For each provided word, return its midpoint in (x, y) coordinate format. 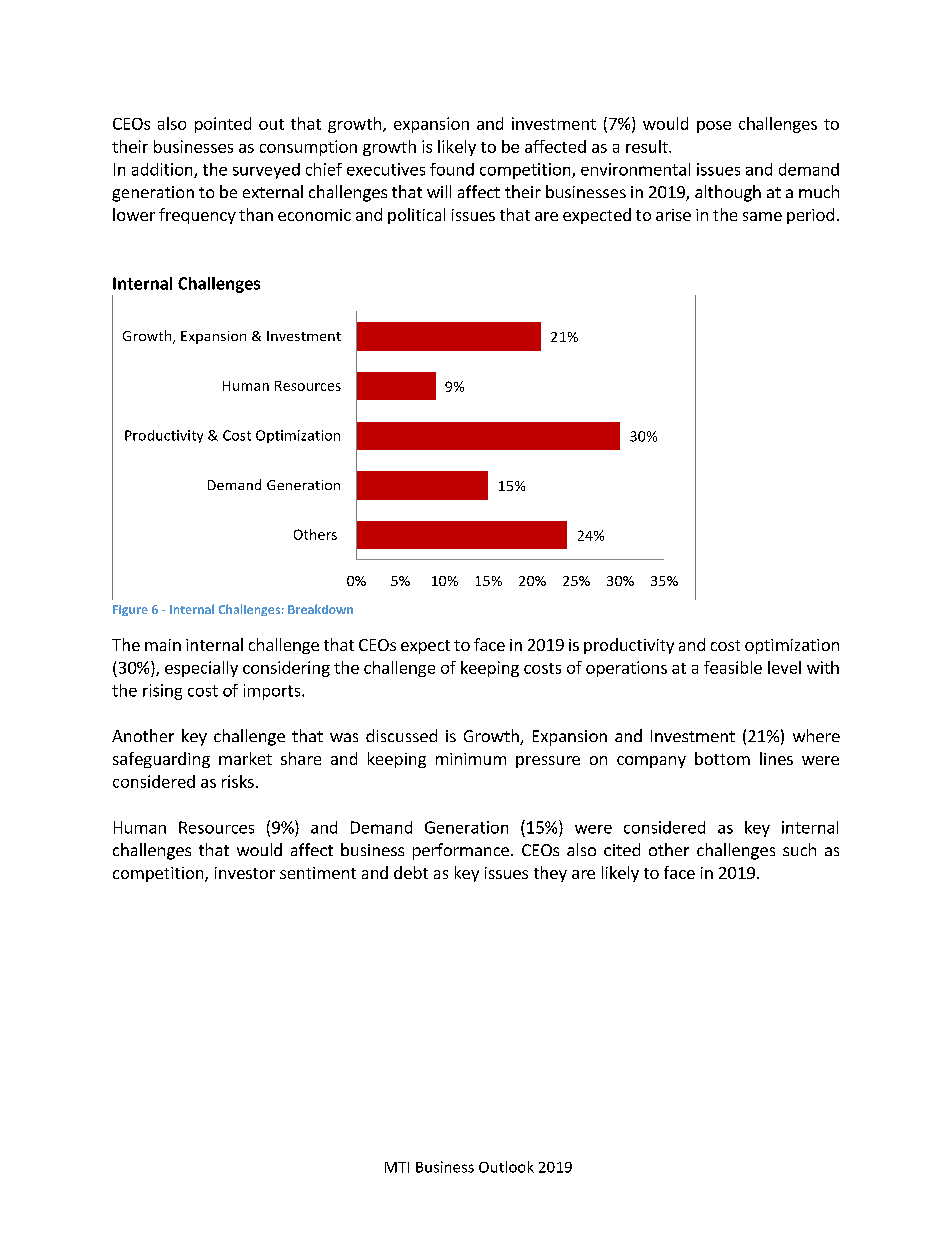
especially (201, 669)
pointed (223, 125)
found (452, 169)
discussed (401, 735)
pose (714, 127)
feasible (733, 667)
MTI (397, 1167)
